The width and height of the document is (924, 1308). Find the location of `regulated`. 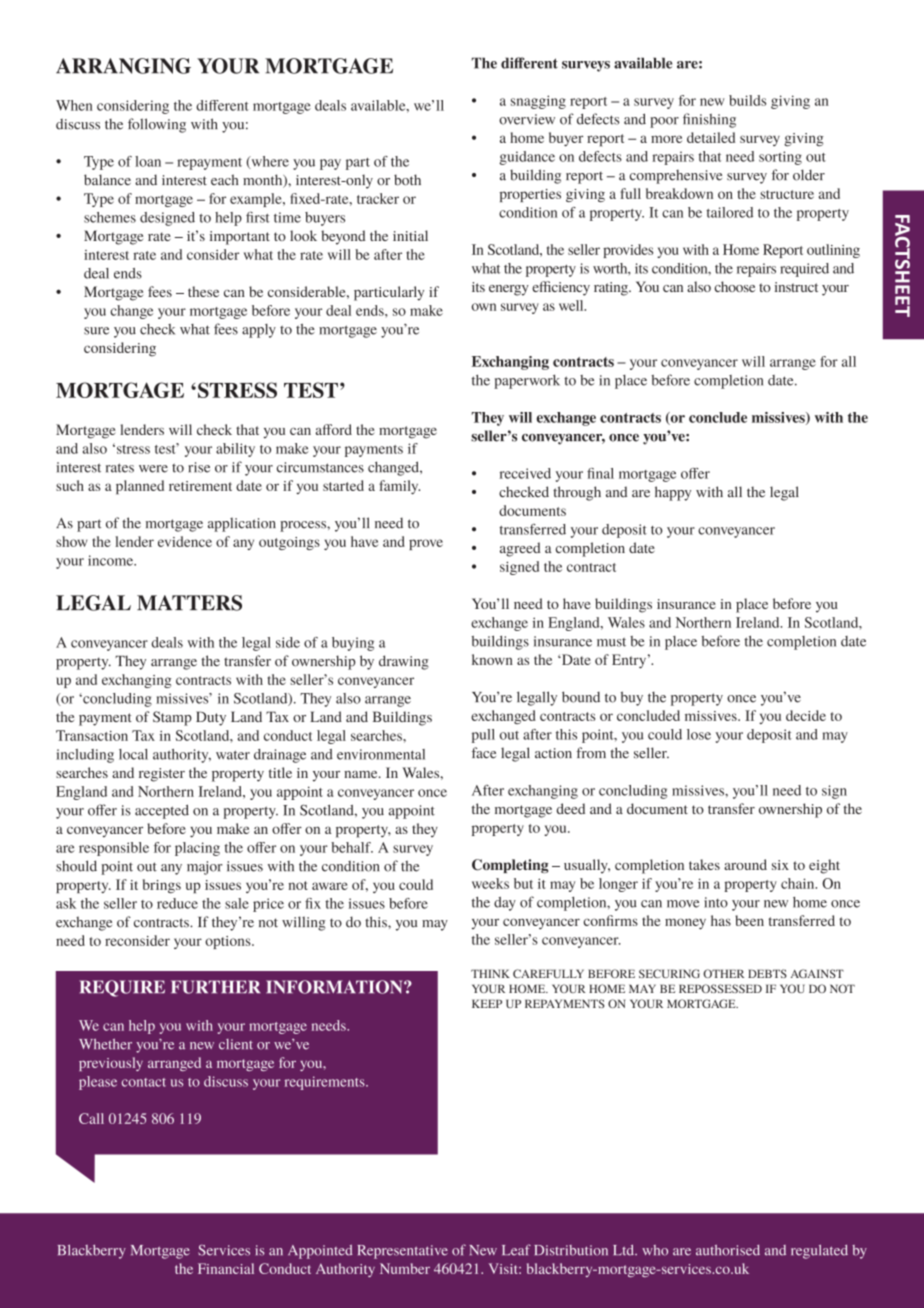

regulated is located at coordinates (819, 1252).
